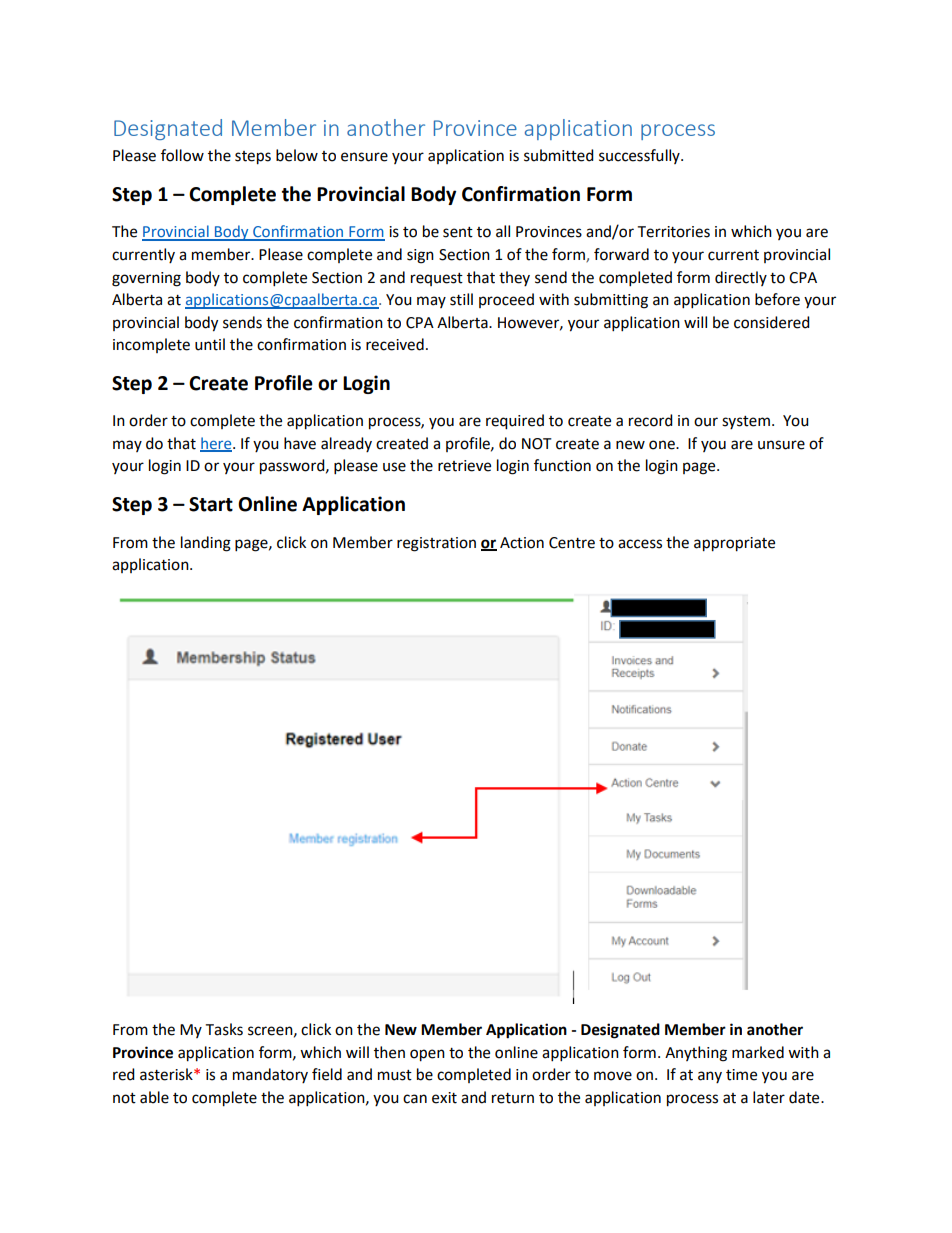  Describe the element at coordinates (270, 1075) in the page. I see `mandatory` at that location.
